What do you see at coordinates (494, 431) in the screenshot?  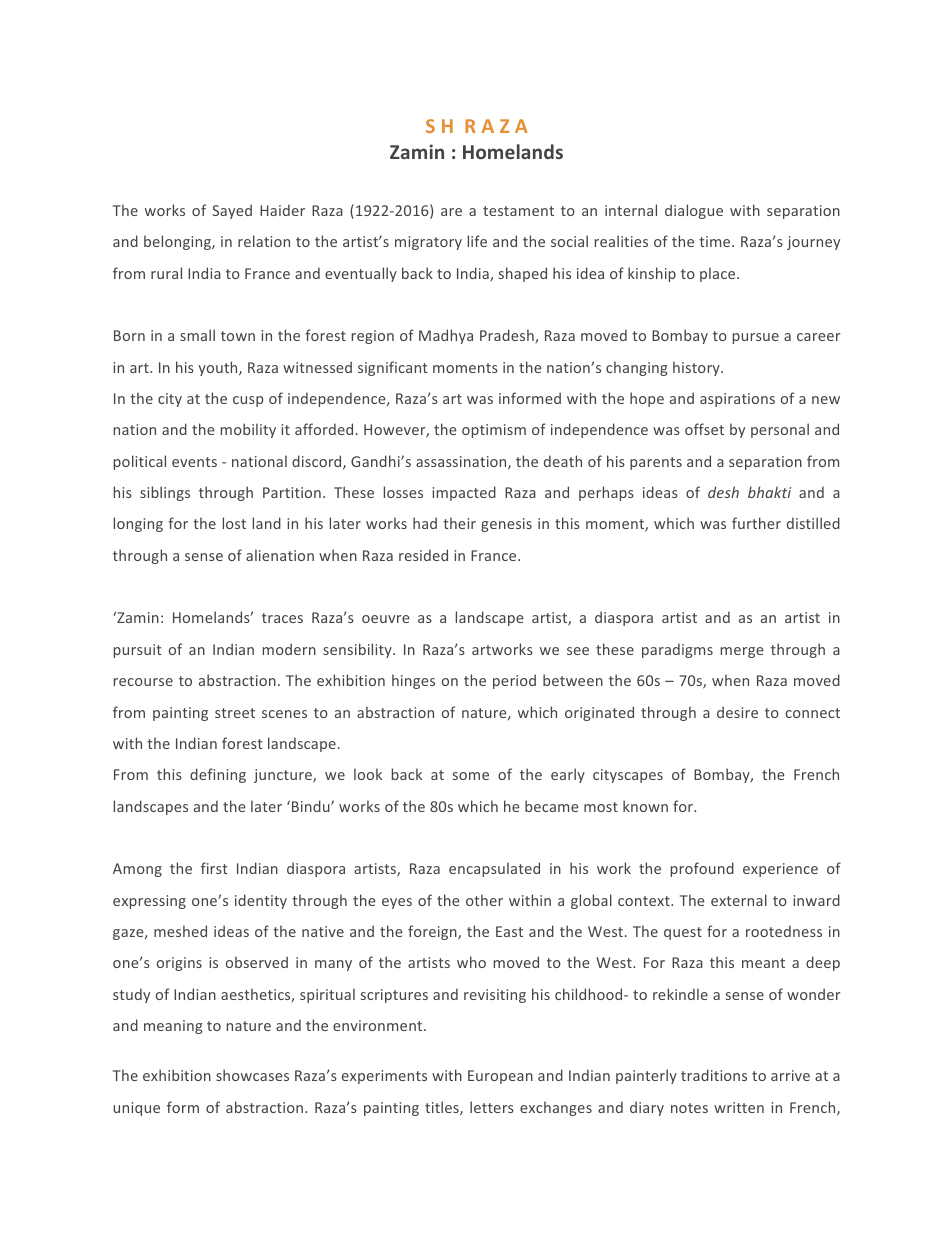 I see `optimism` at bounding box center [494, 431].
